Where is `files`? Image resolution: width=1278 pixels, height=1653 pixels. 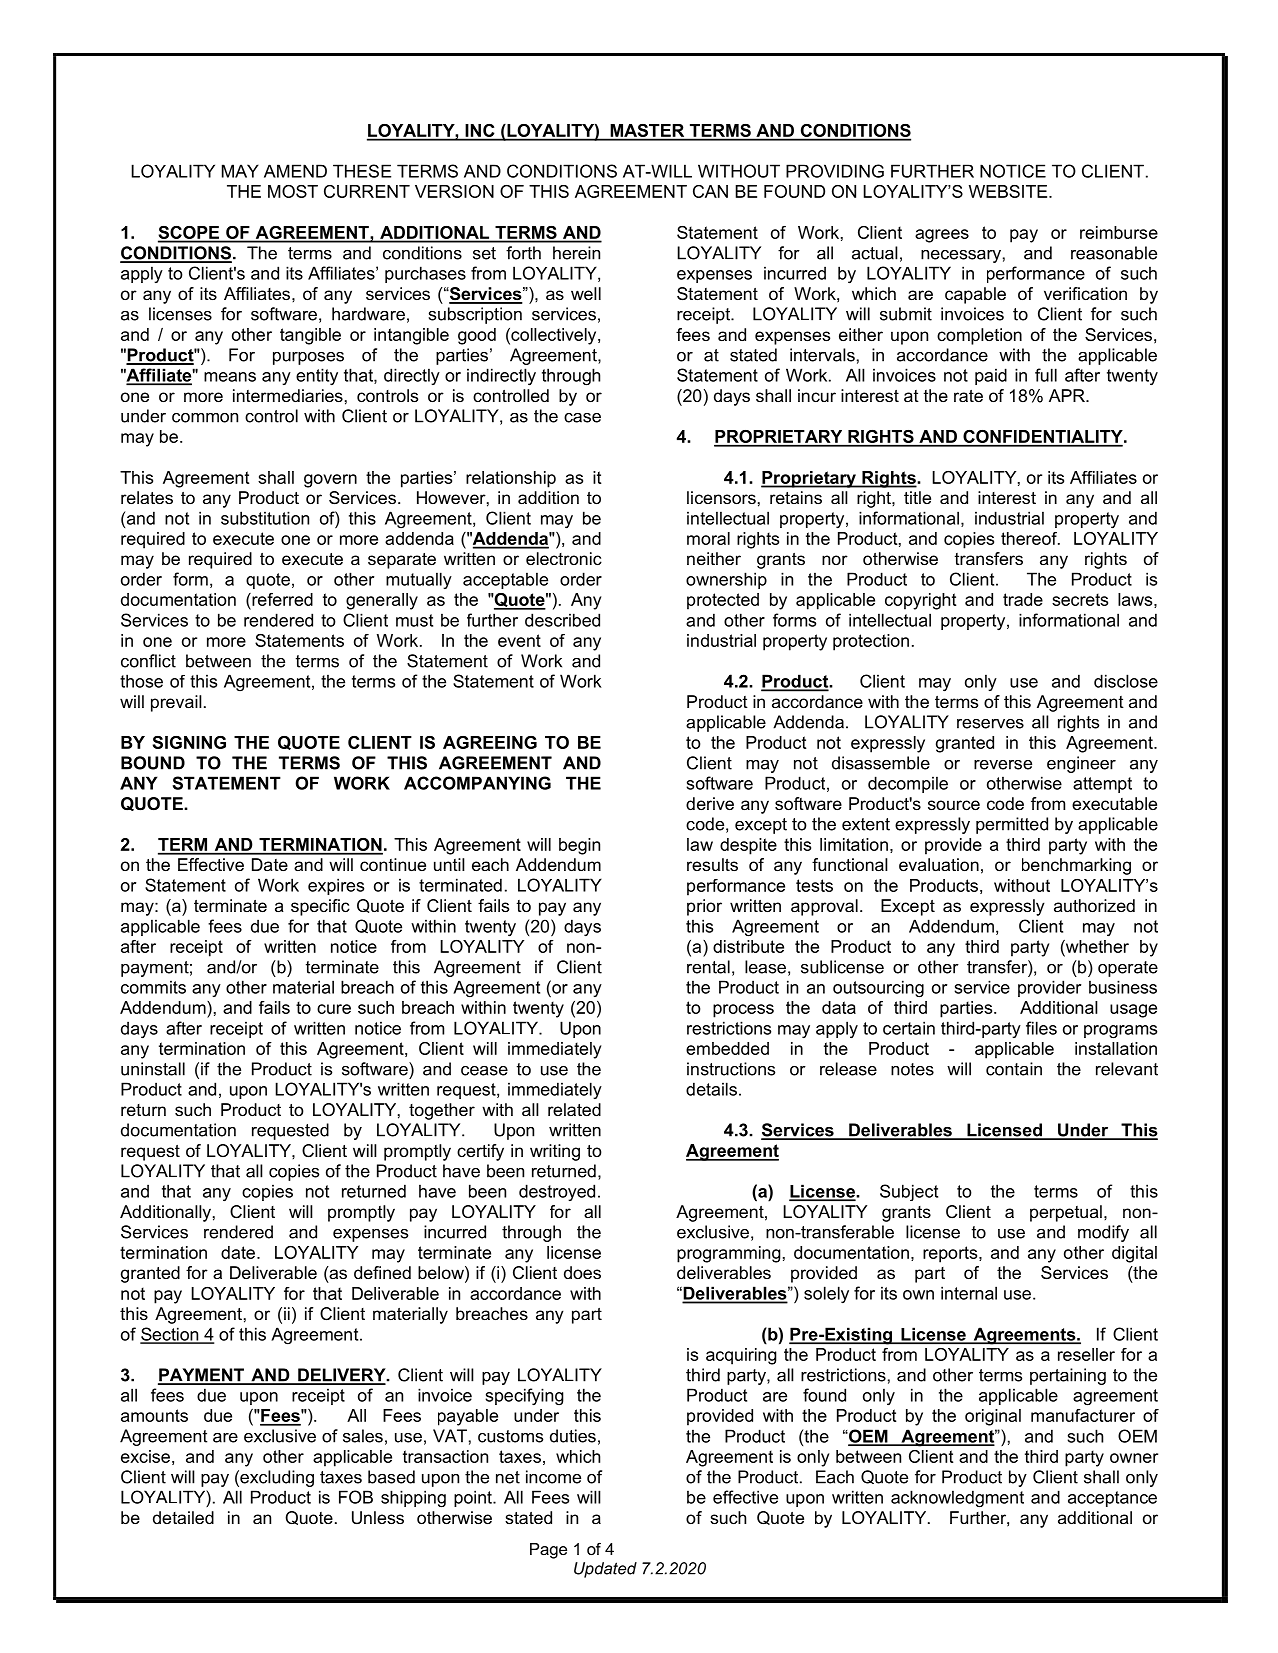
files is located at coordinates (1041, 1028).
